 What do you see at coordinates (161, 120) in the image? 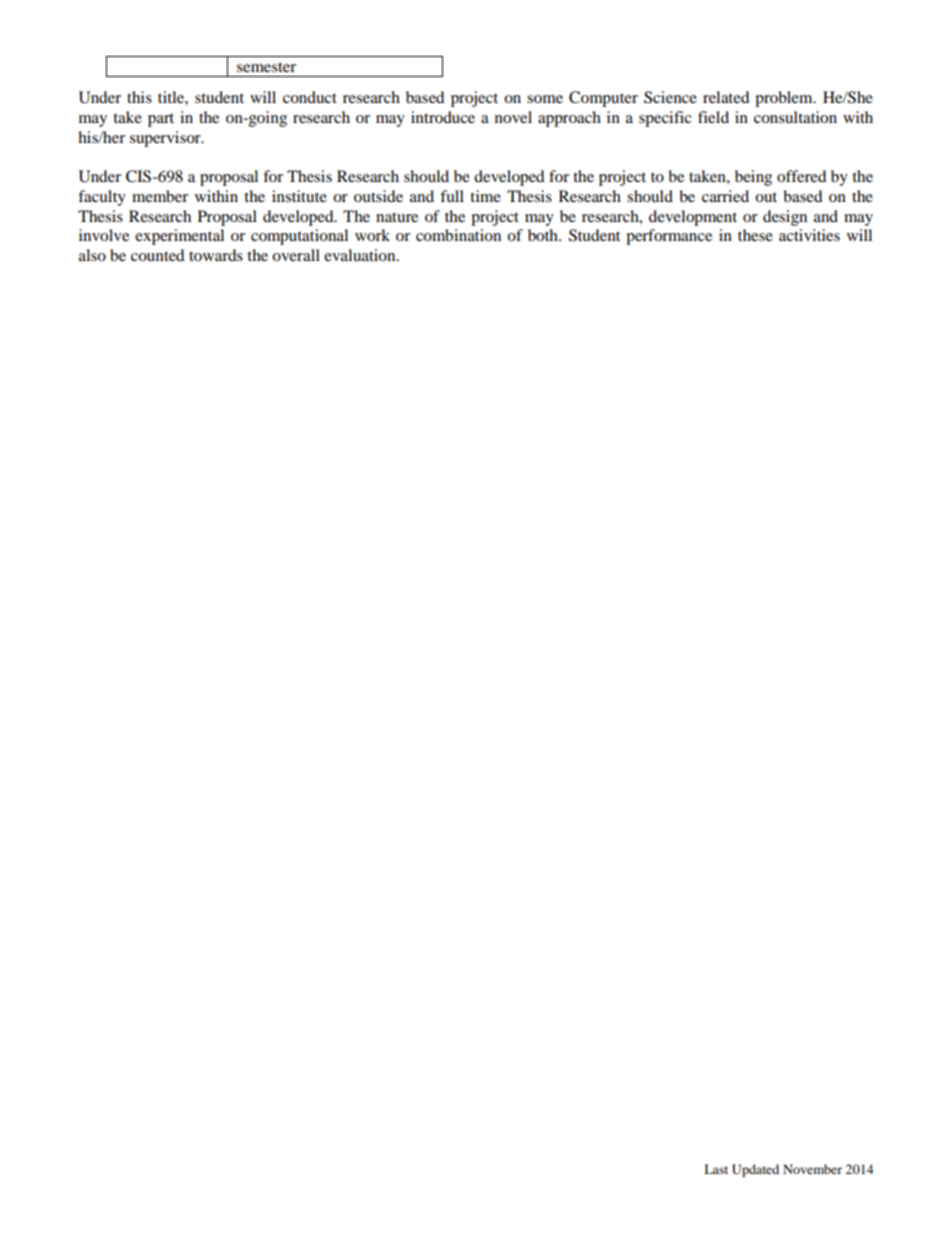
I see `part` at bounding box center [161, 120].
